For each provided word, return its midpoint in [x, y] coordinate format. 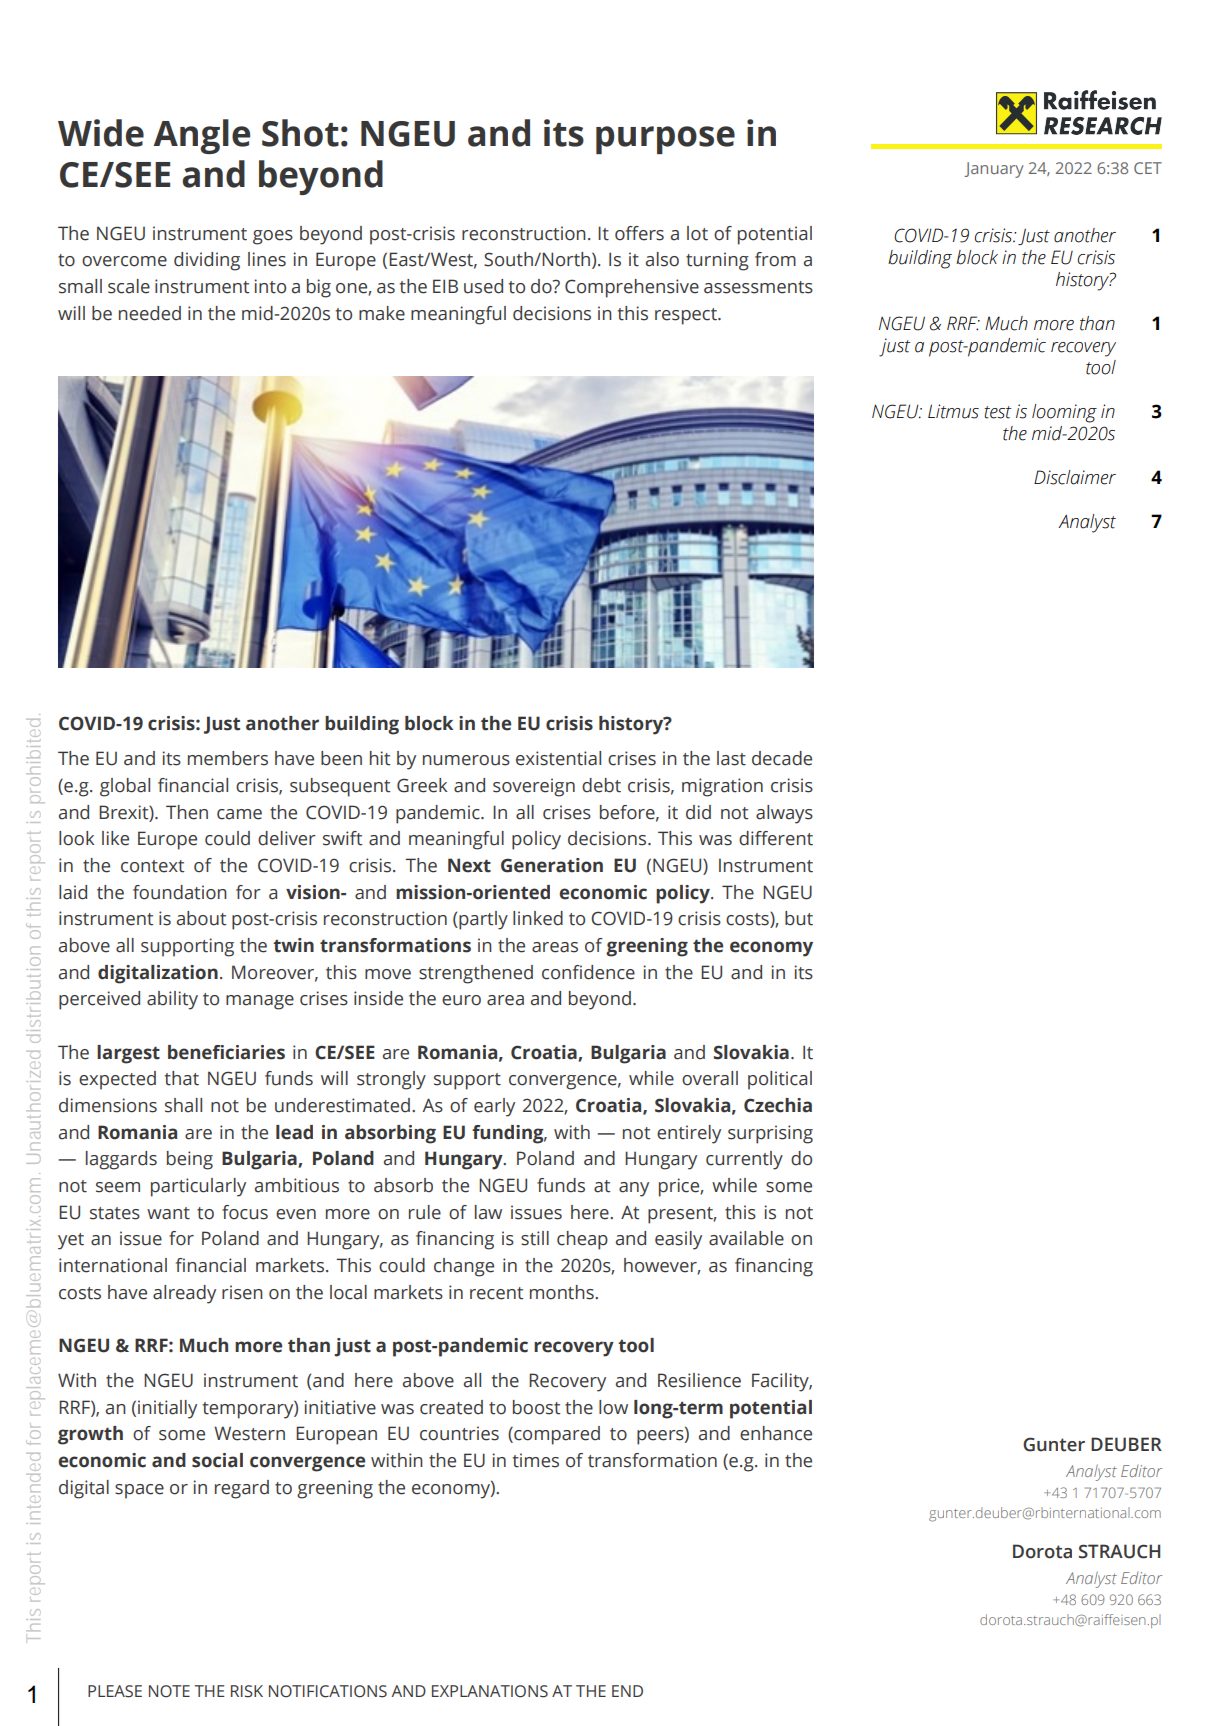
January [994, 170]
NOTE [169, 1691]
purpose [665, 140]
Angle [201, 136]
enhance [776, 1433]
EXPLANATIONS [490, 1691]
